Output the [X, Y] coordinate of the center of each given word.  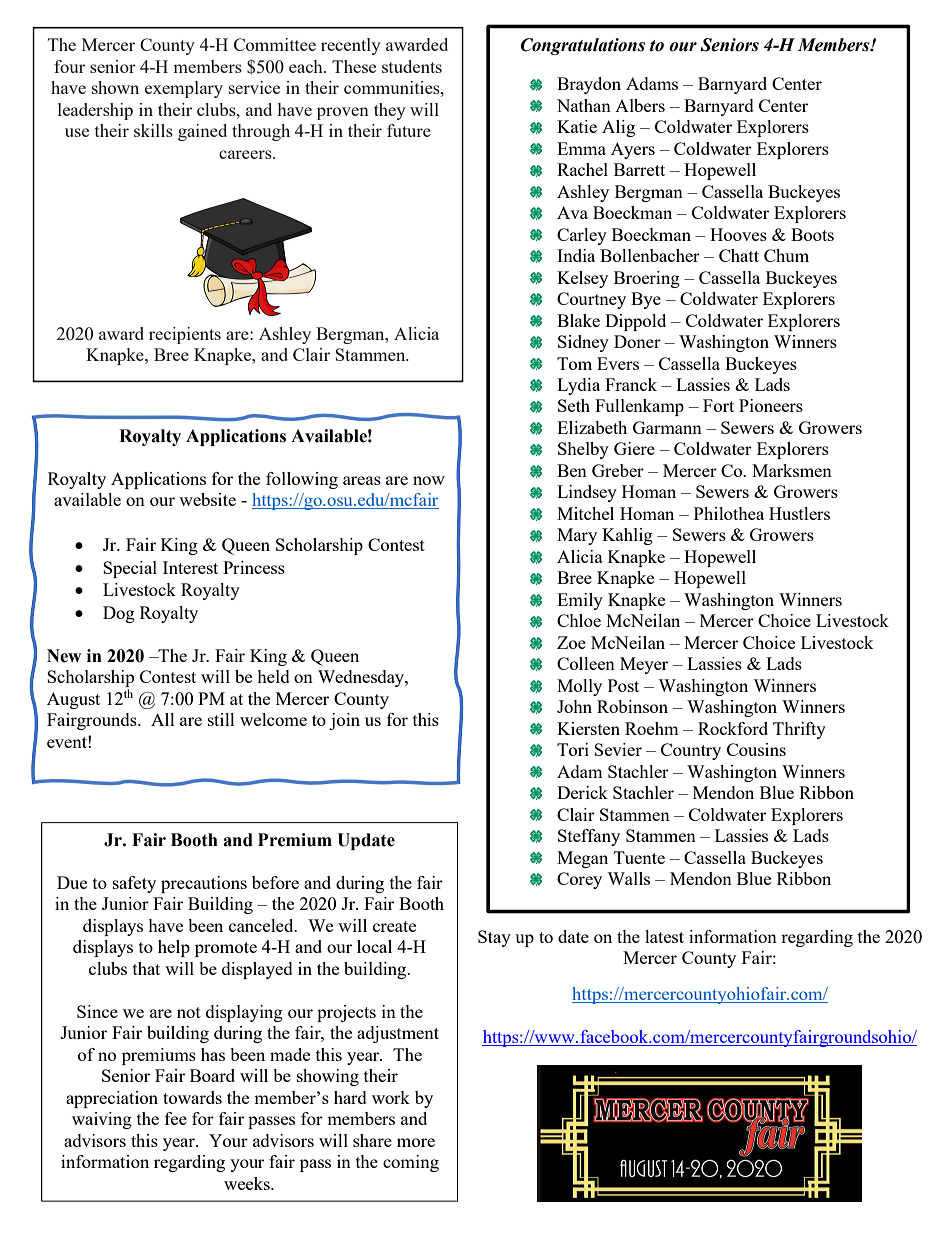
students [412, 66]
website [207, 499]
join [344, 721]
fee [176, 1118]
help [174, 948]
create [394, 926]
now [429, 480]
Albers [640, 105]
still [221, 719]
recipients [185, 335]
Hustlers [799, 513]
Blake [578, 320]
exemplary [184, 89]
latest [664, 936]
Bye [646, 300]
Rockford [733, 728]
